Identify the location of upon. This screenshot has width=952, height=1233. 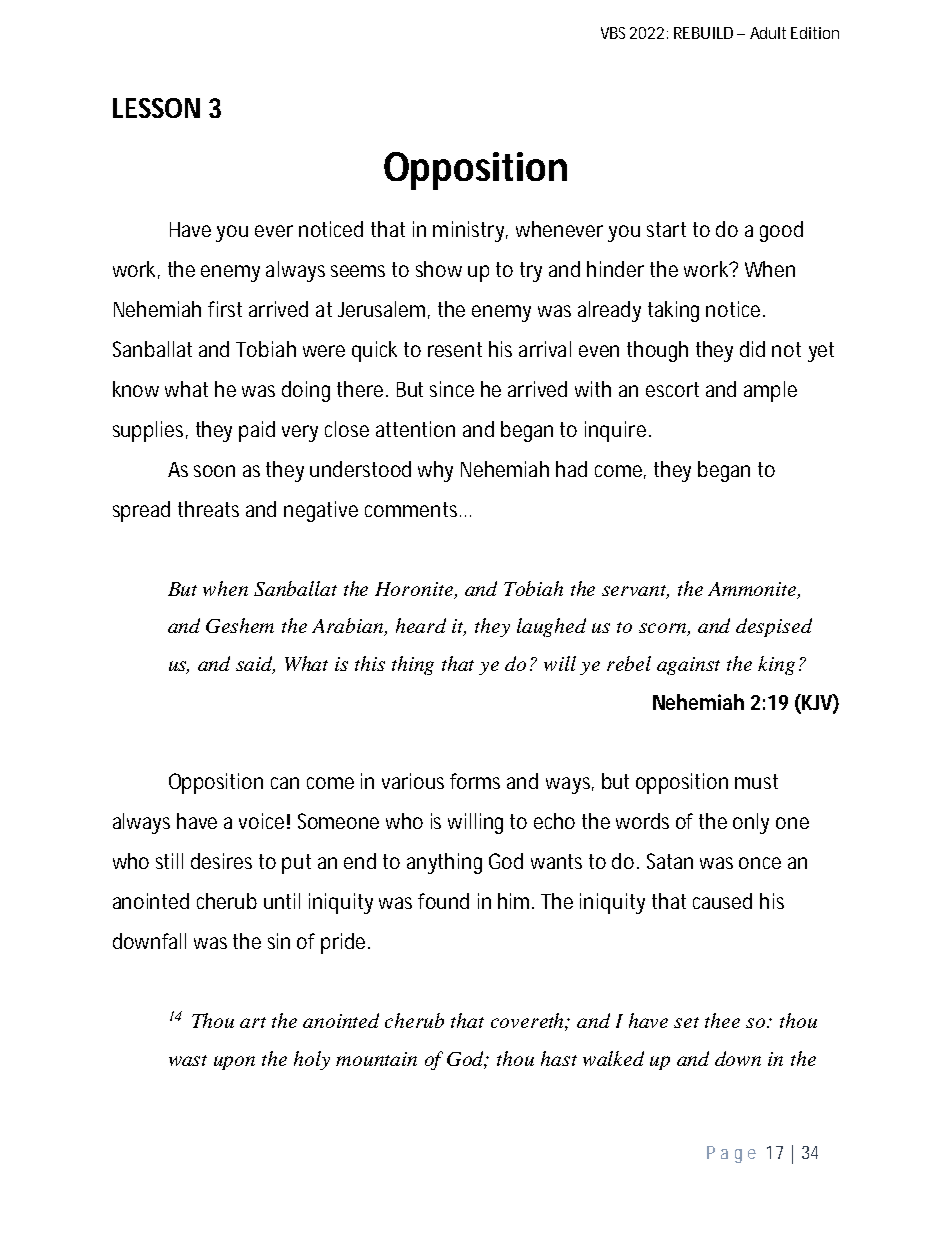
(234, 1063).
